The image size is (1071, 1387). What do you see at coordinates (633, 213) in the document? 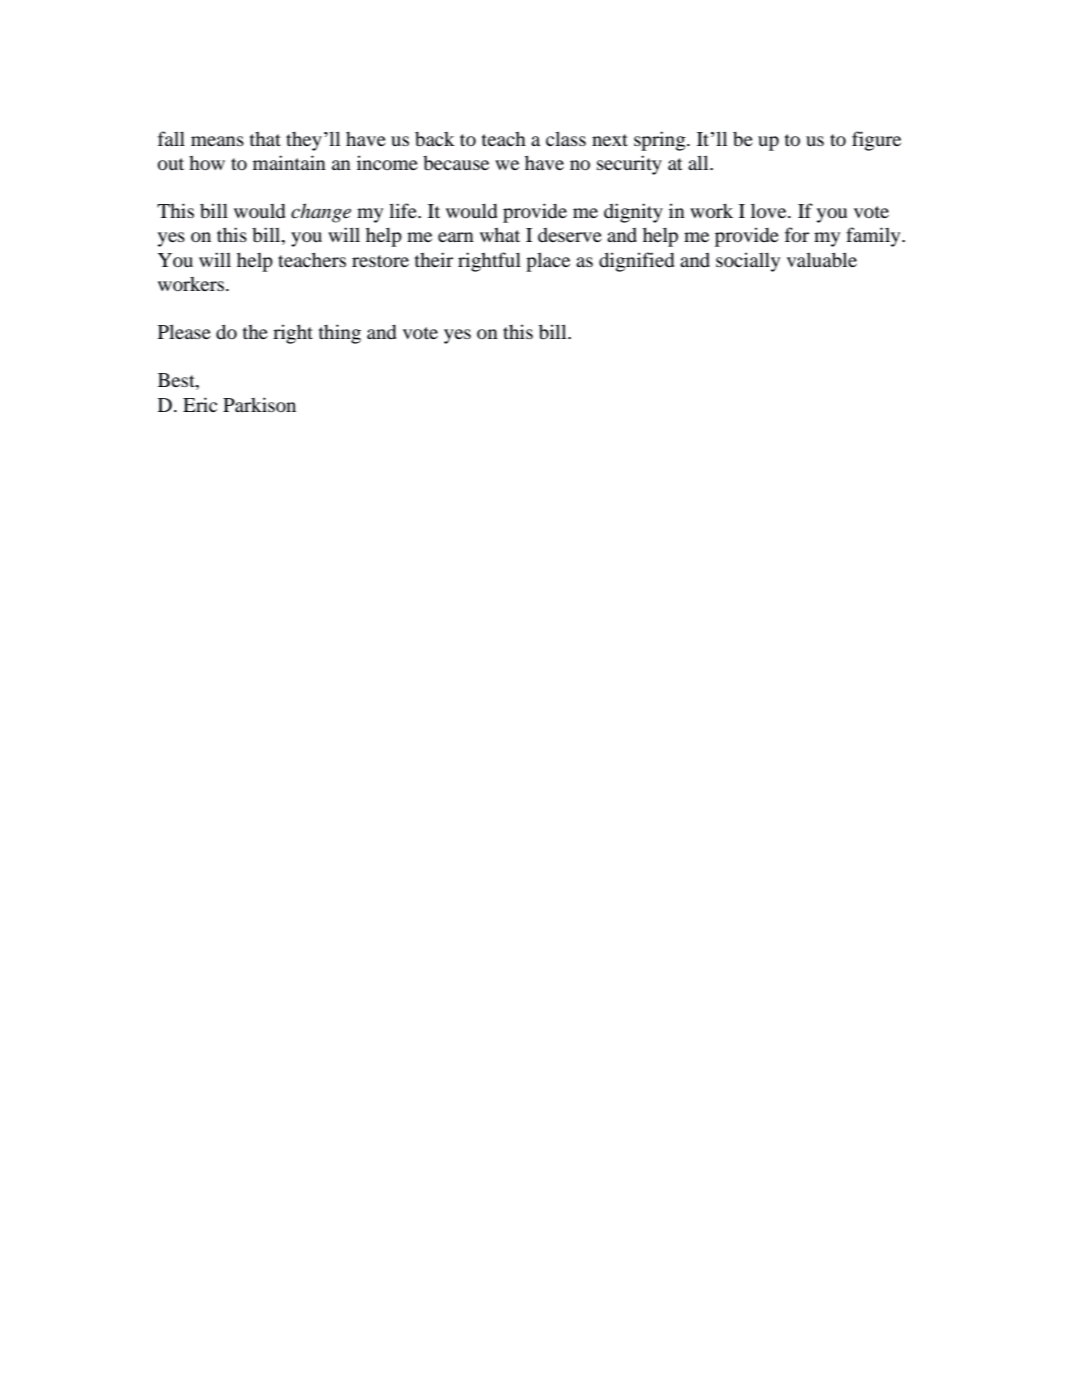
I see `dignity` at bounding box center [633, 213].
